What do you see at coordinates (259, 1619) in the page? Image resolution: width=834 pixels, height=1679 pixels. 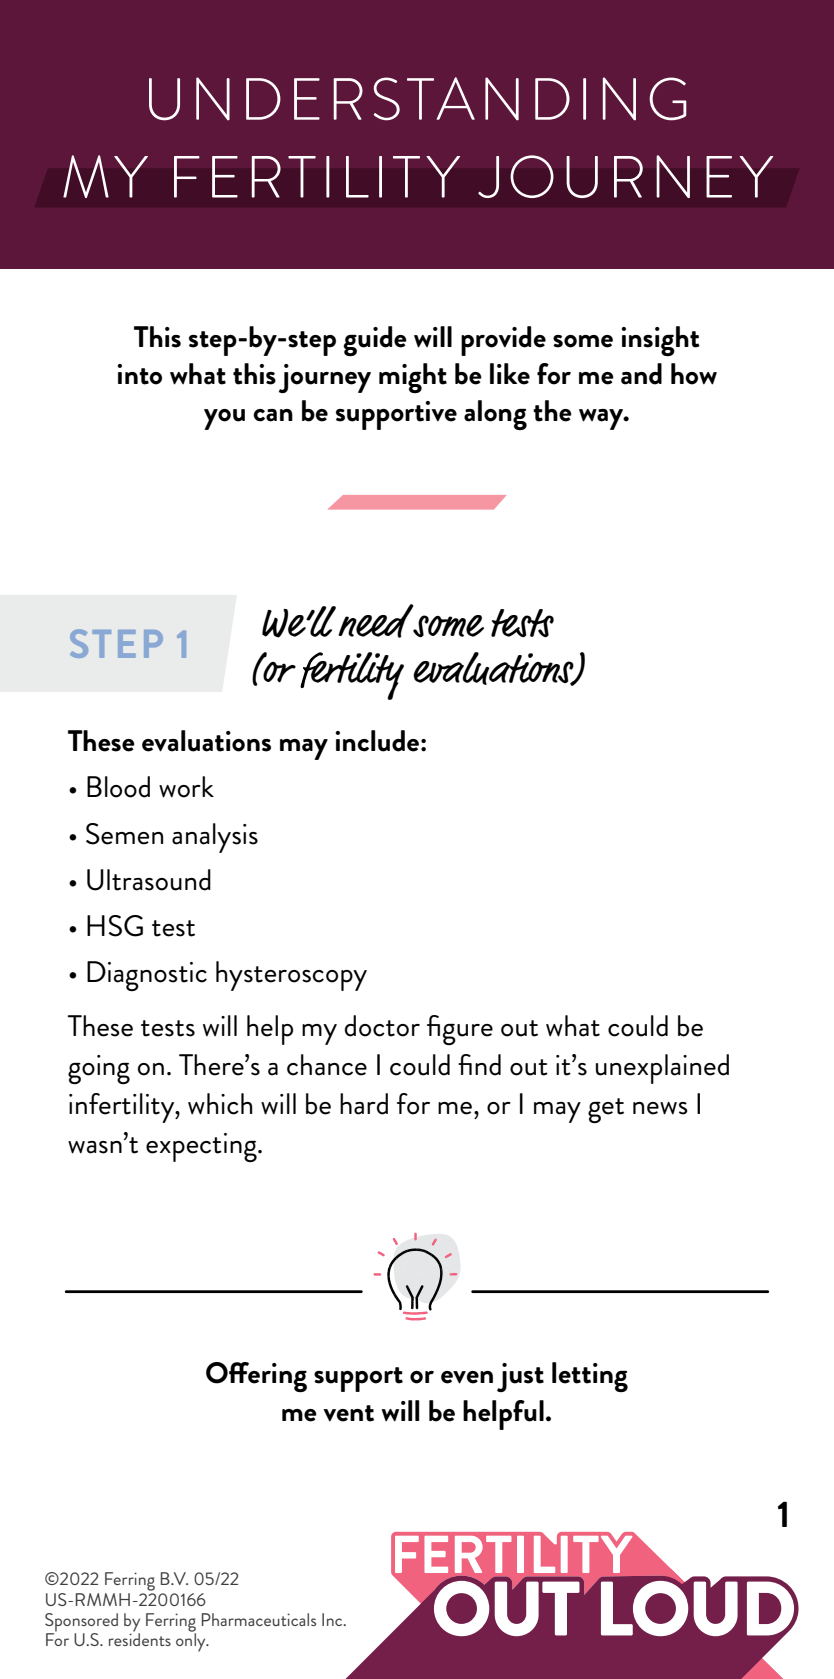 I see `Pharmaceuticals` at bounding box center [259, 1619].
